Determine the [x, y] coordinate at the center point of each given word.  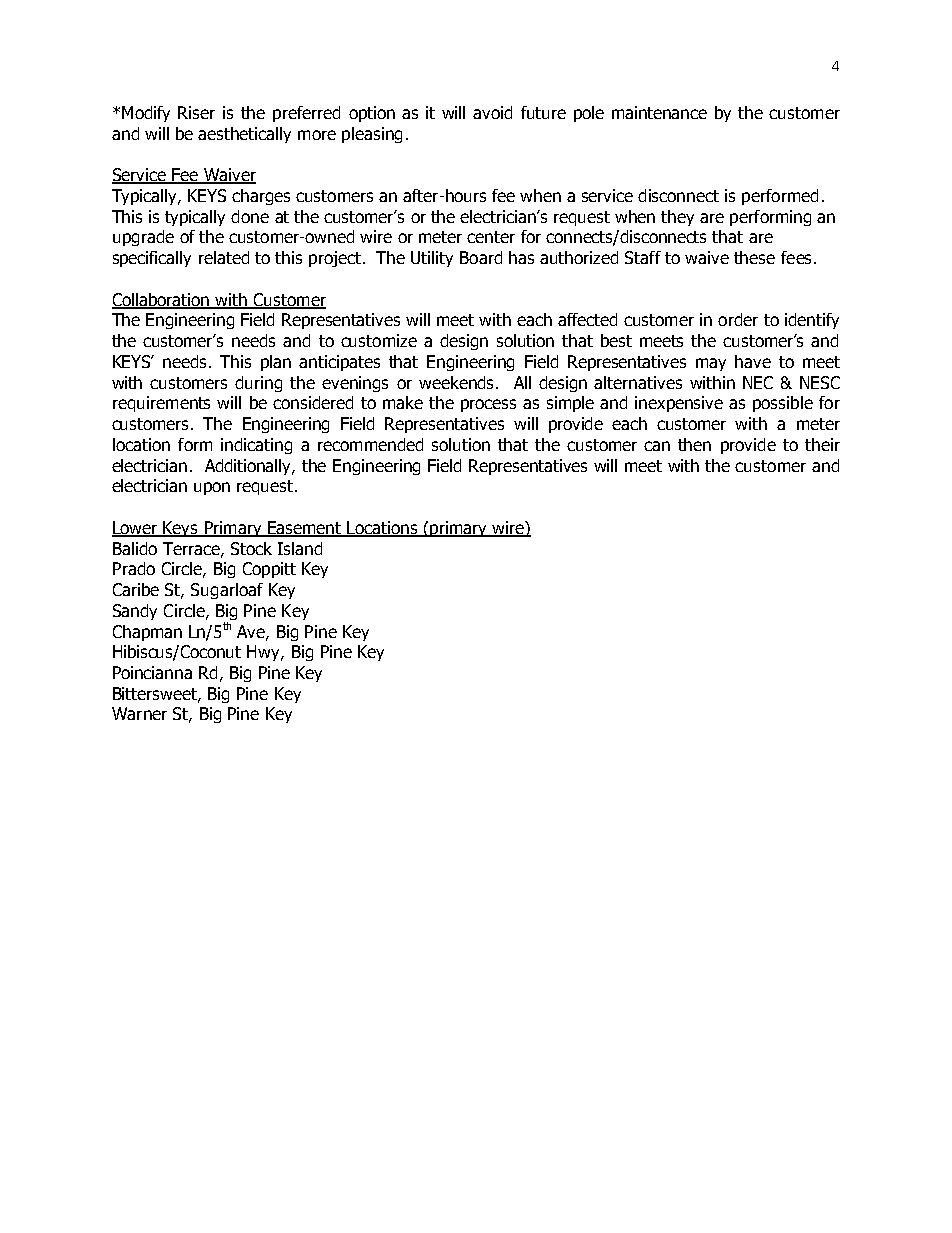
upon [212, 488]
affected [587, 319]
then [694, 444]
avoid [492, 112]
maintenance [659, 112]
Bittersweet [156, 694]
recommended [370, 444]
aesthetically [244, 135]
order [738, 319]
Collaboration [162, 300]
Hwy [264, 653]
